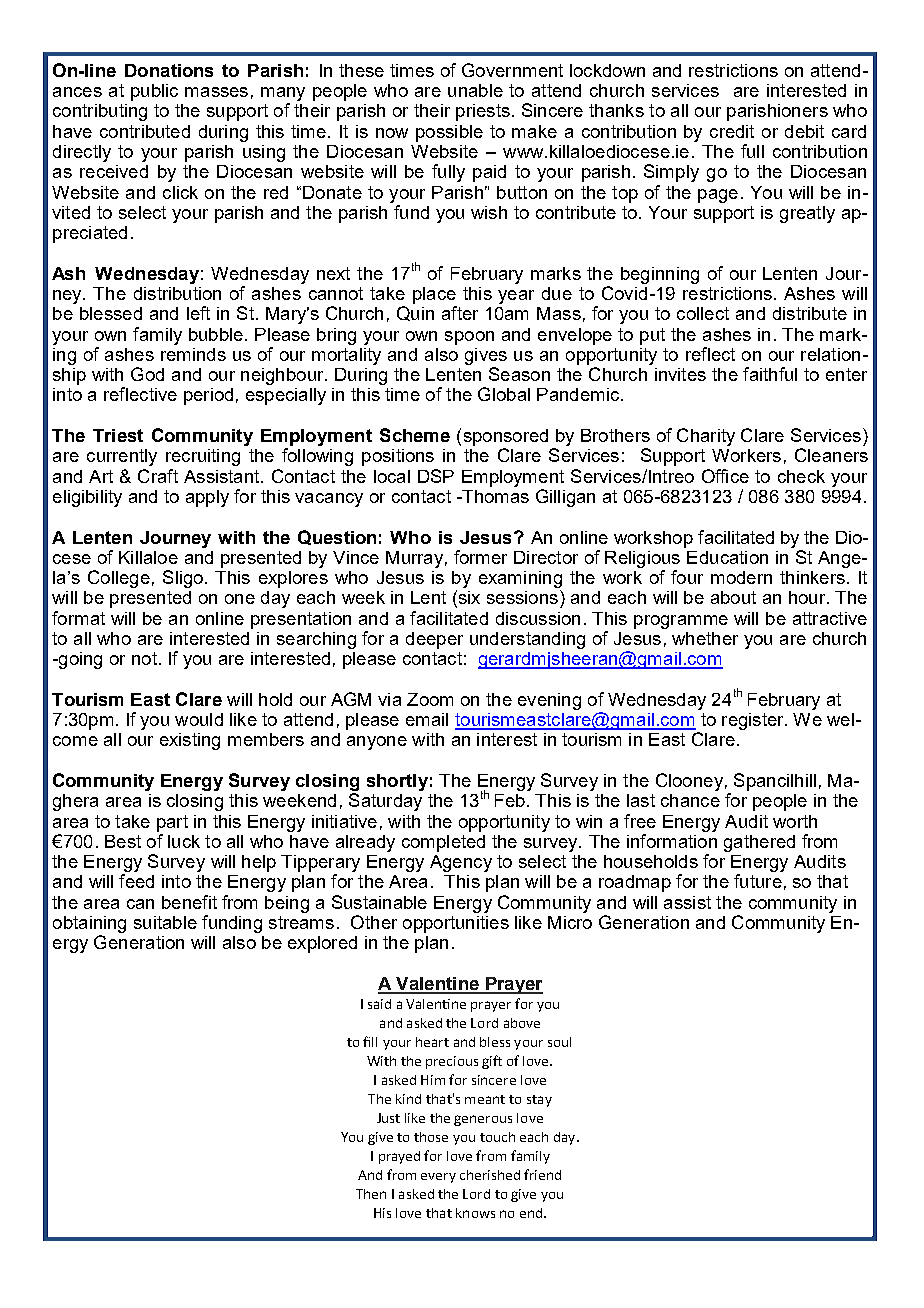 The height and width of the screenshot is (1308, 924). I want to click on Craft, so click(158, 476).
